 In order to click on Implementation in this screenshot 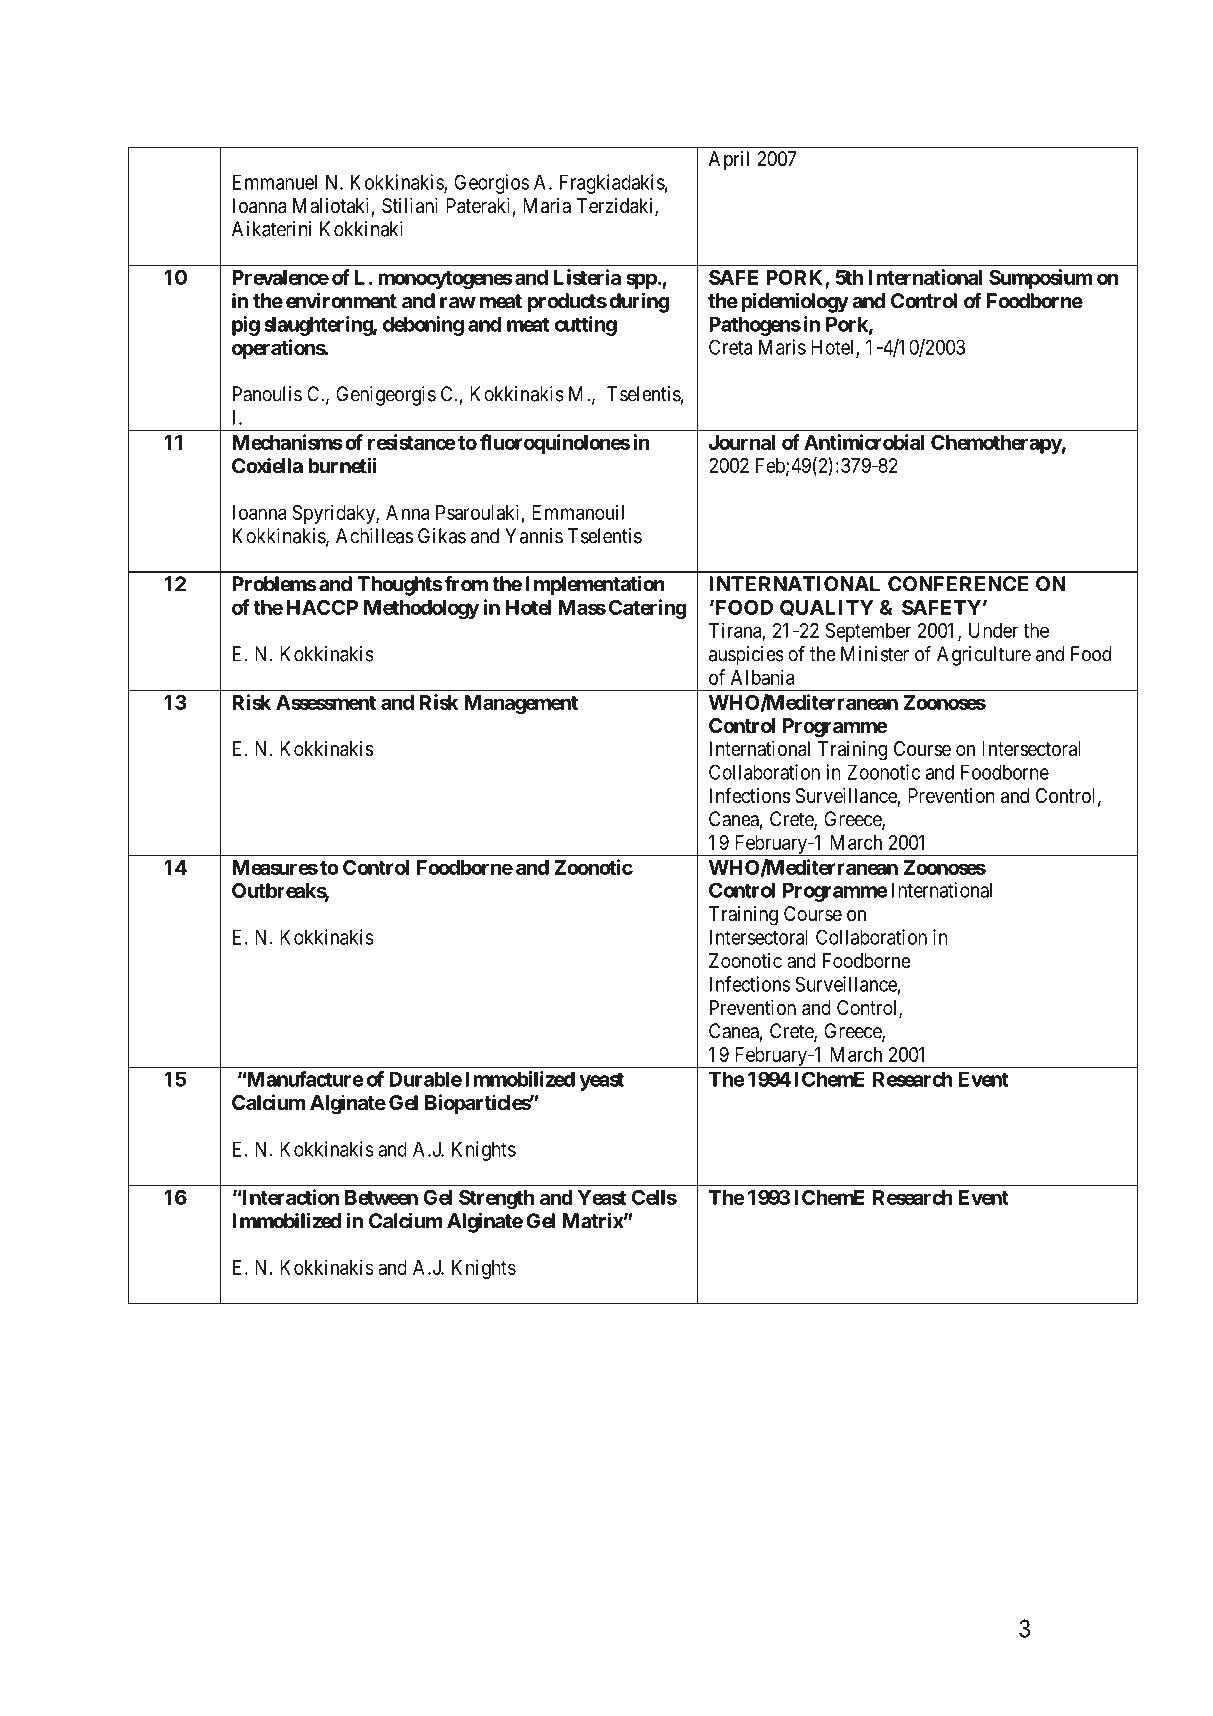, I will do `click(595, 585)`.
